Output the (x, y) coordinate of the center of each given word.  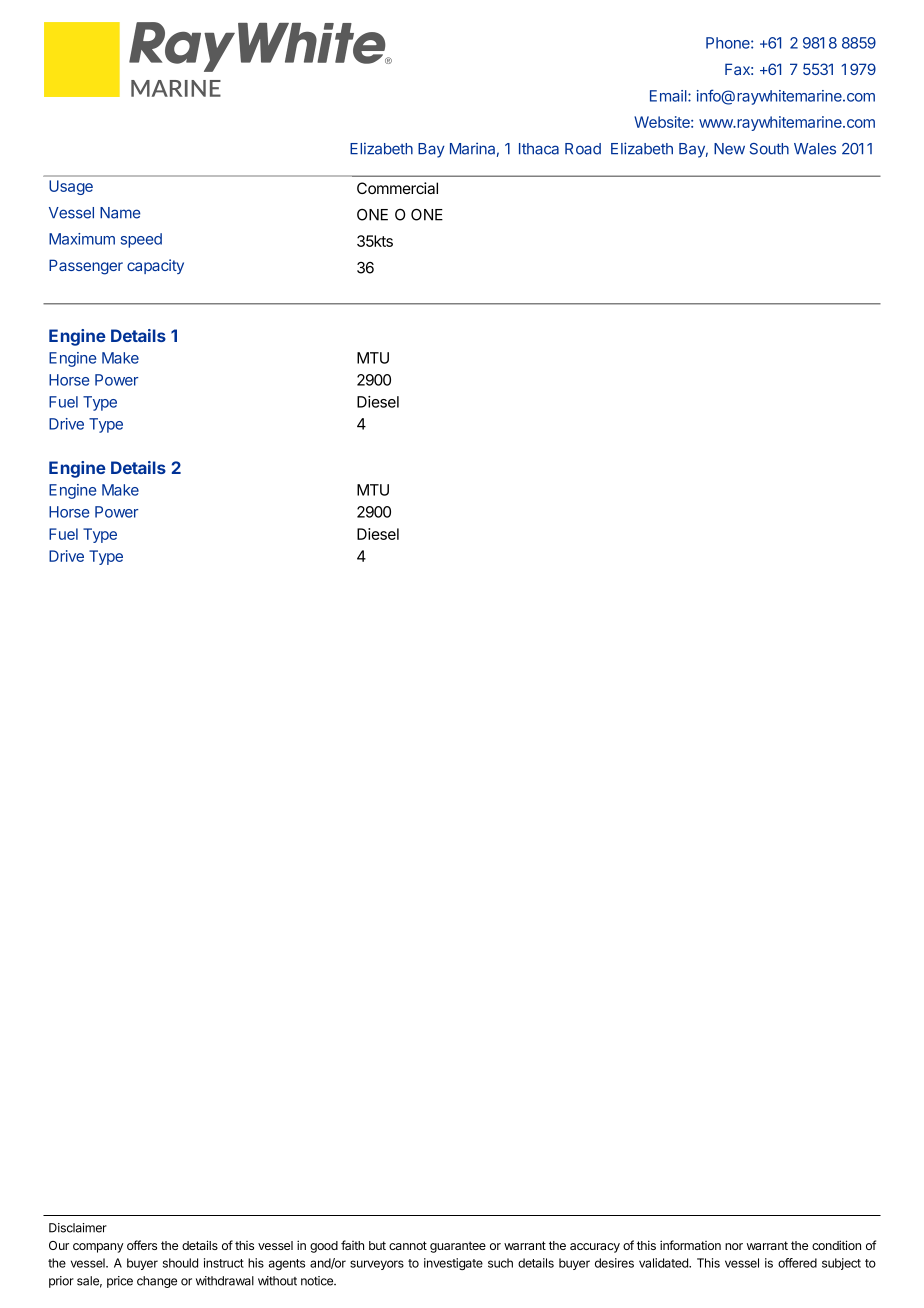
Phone (729, 43)
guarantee (458, 1247)
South (769, 149)
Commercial (397, 188)
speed (141, 240)
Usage (71, 187)
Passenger (86, 267)
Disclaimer (78, 1228)
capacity (155, 266)
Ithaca (539, 149)
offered (797, 1263)
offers (142, 1245)
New (729, 149)
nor (734, 1246)
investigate (453, 1264)
